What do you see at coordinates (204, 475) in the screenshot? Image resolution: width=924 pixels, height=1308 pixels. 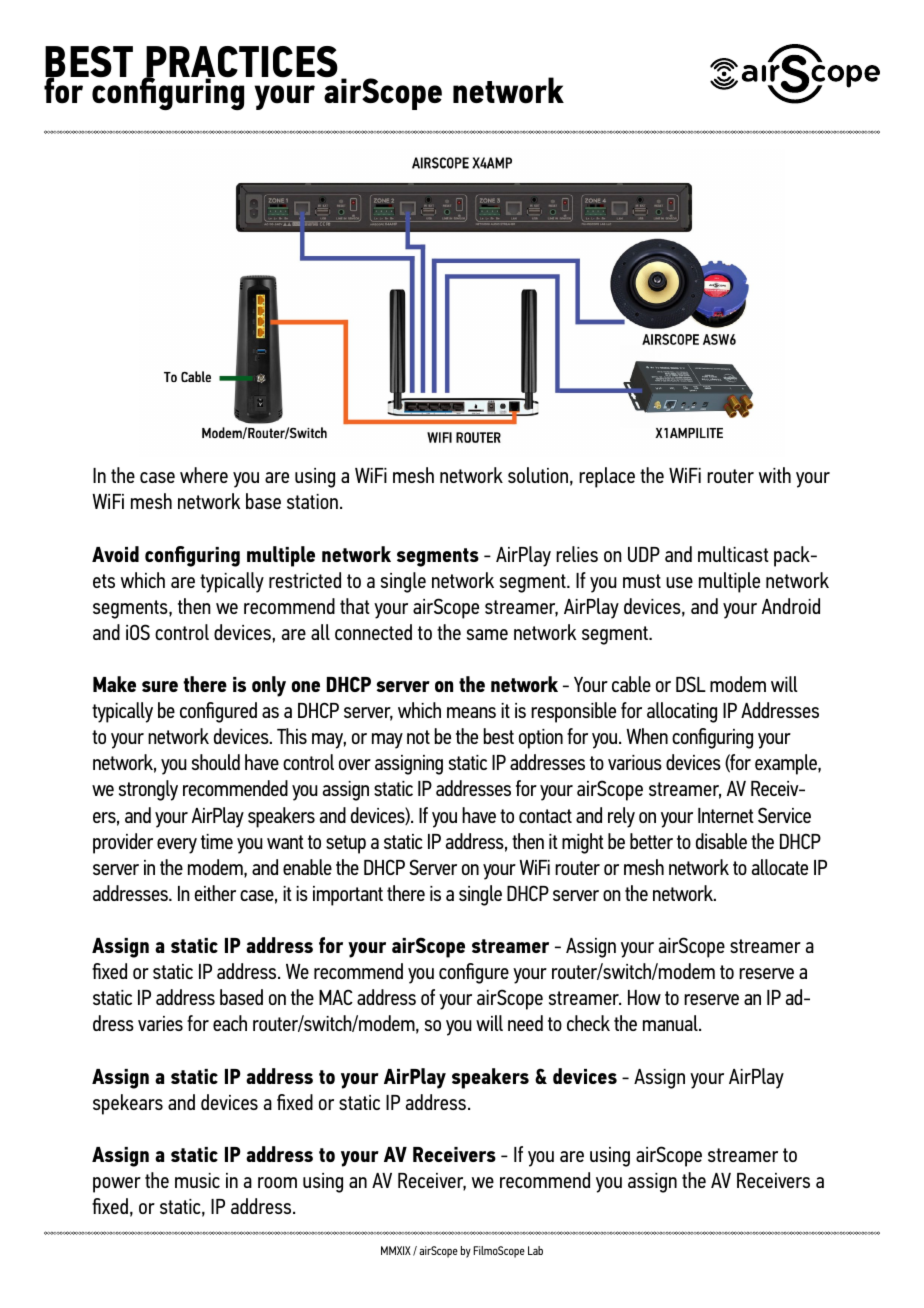 I see `where` at bounding box center [204, 475].
